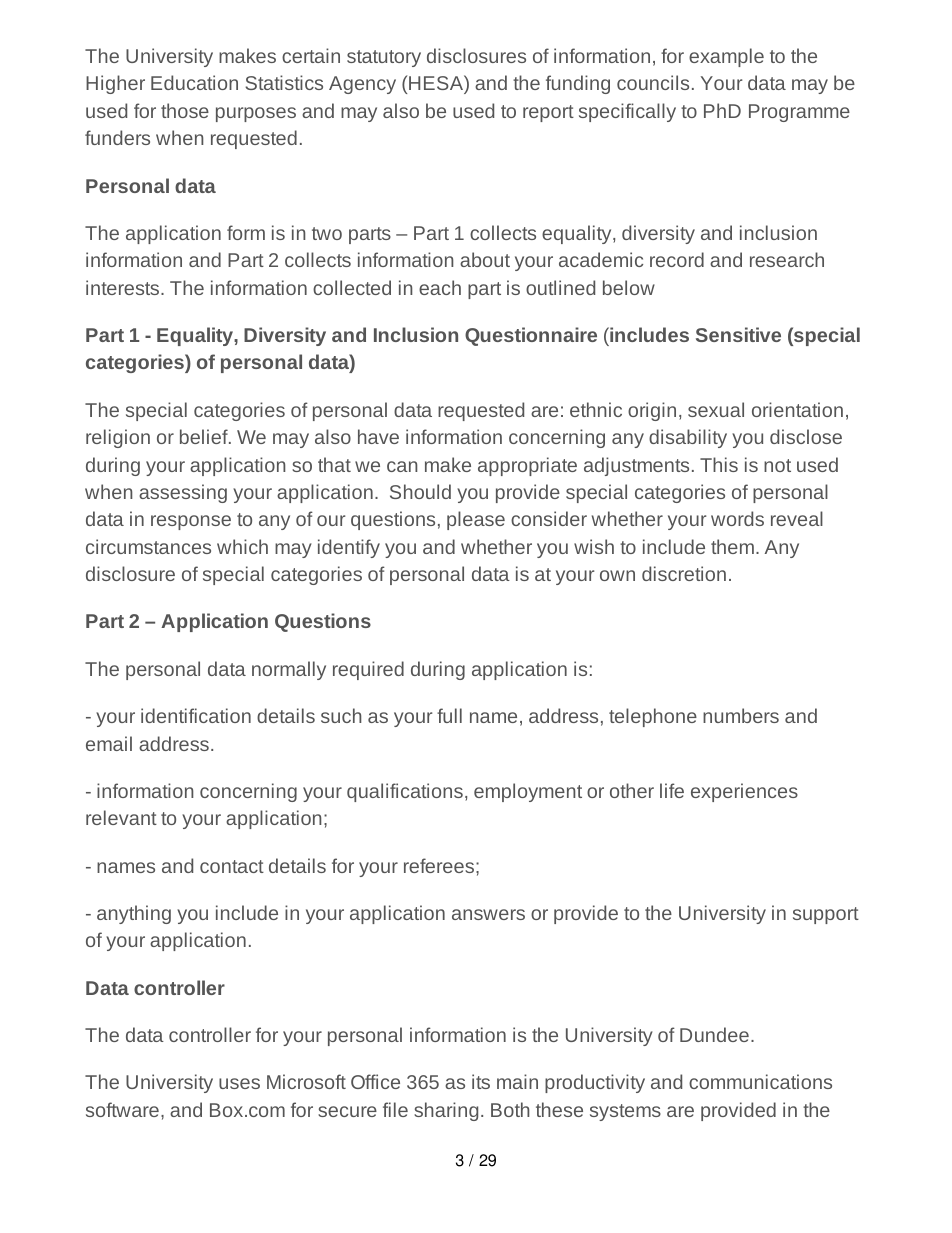  Describe the element at coordinates (476, 520) in the image. I see `please` at that location.
